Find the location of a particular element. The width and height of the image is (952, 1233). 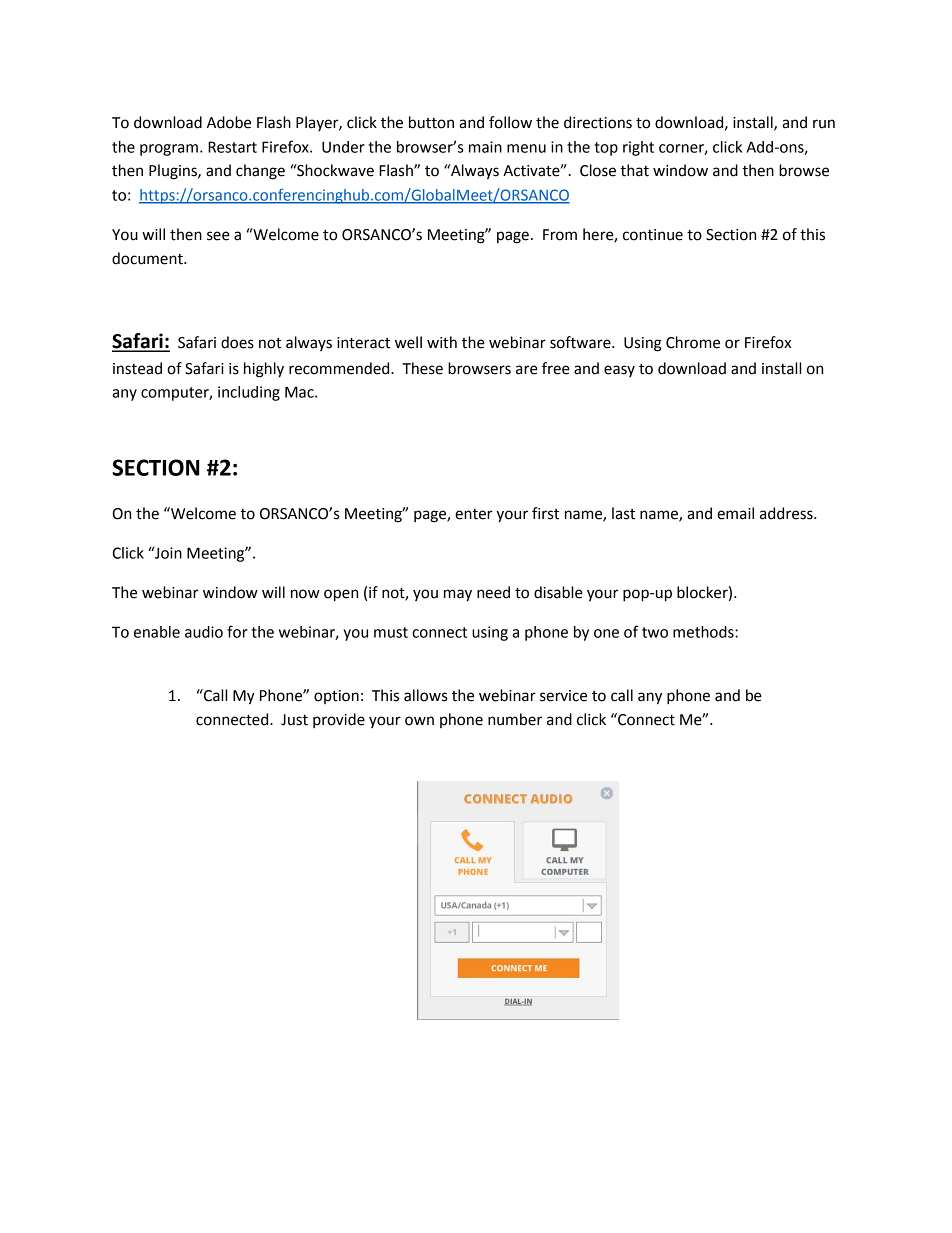

Just is located at coordinates (294, 720).
